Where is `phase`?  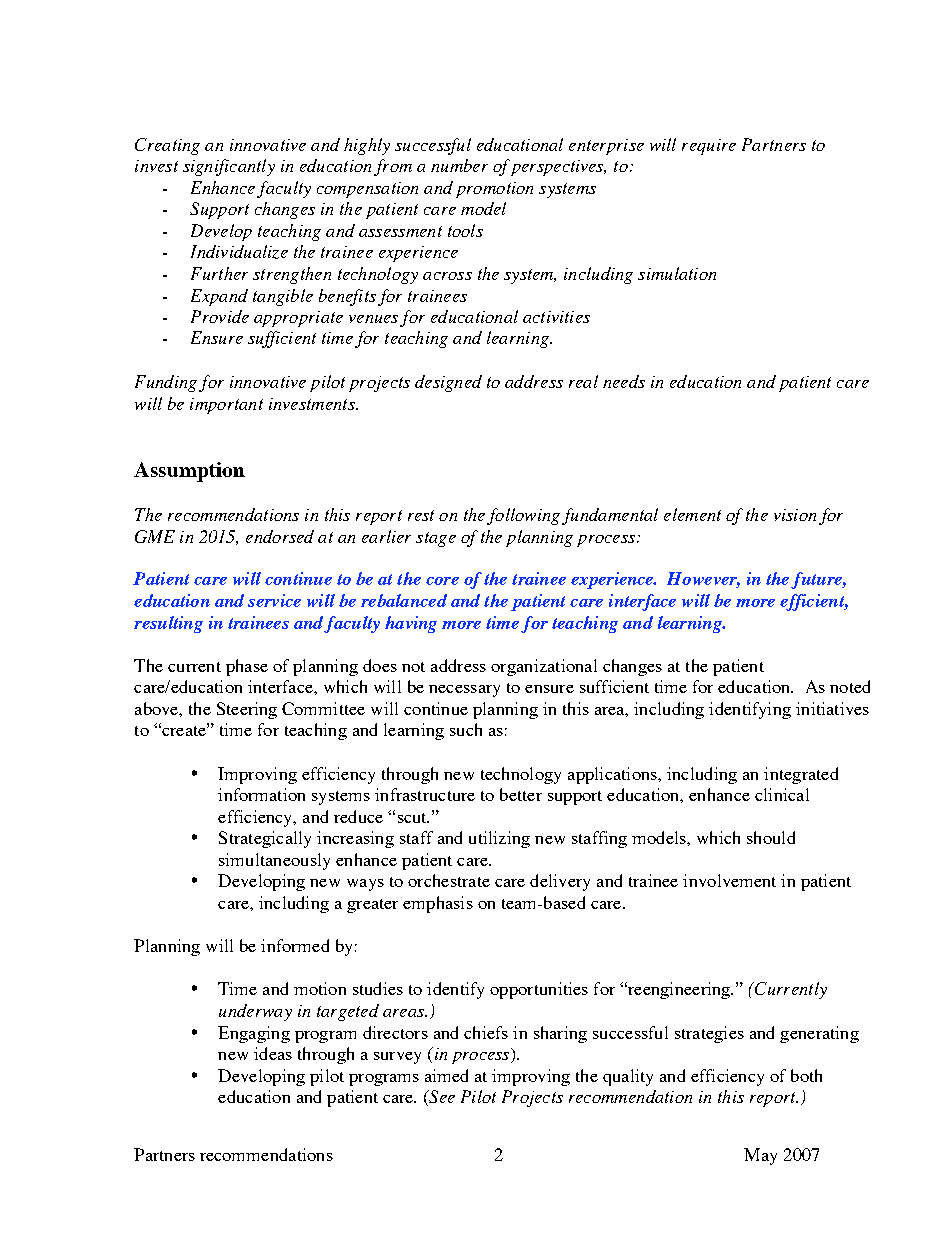
phase is located at coordinates (247, 667).
